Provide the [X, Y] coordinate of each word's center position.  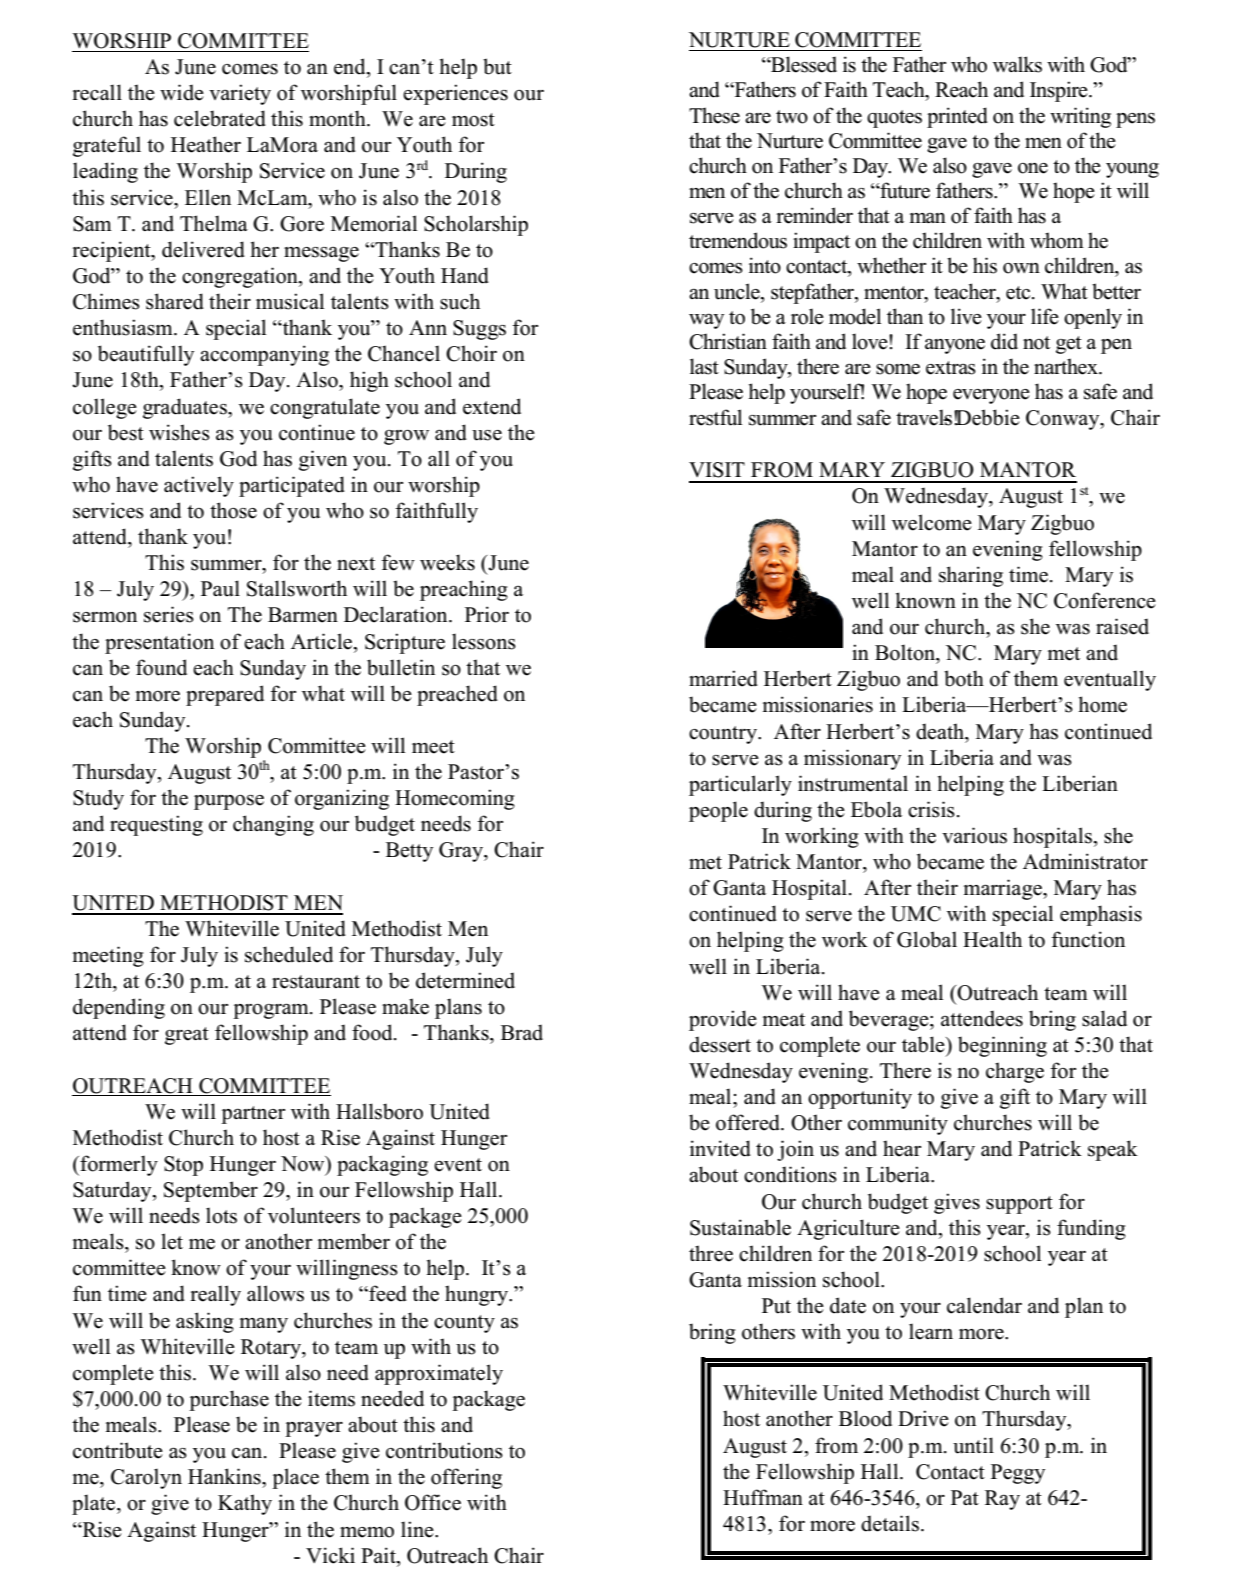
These [714, 115]
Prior [487, 614]
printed [957, 117]
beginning [1002, 1046]
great [187, 1036]
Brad [522, 1033]
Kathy [245, 1504]
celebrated [220, 118]
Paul [220, 588]
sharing [971, 576]
